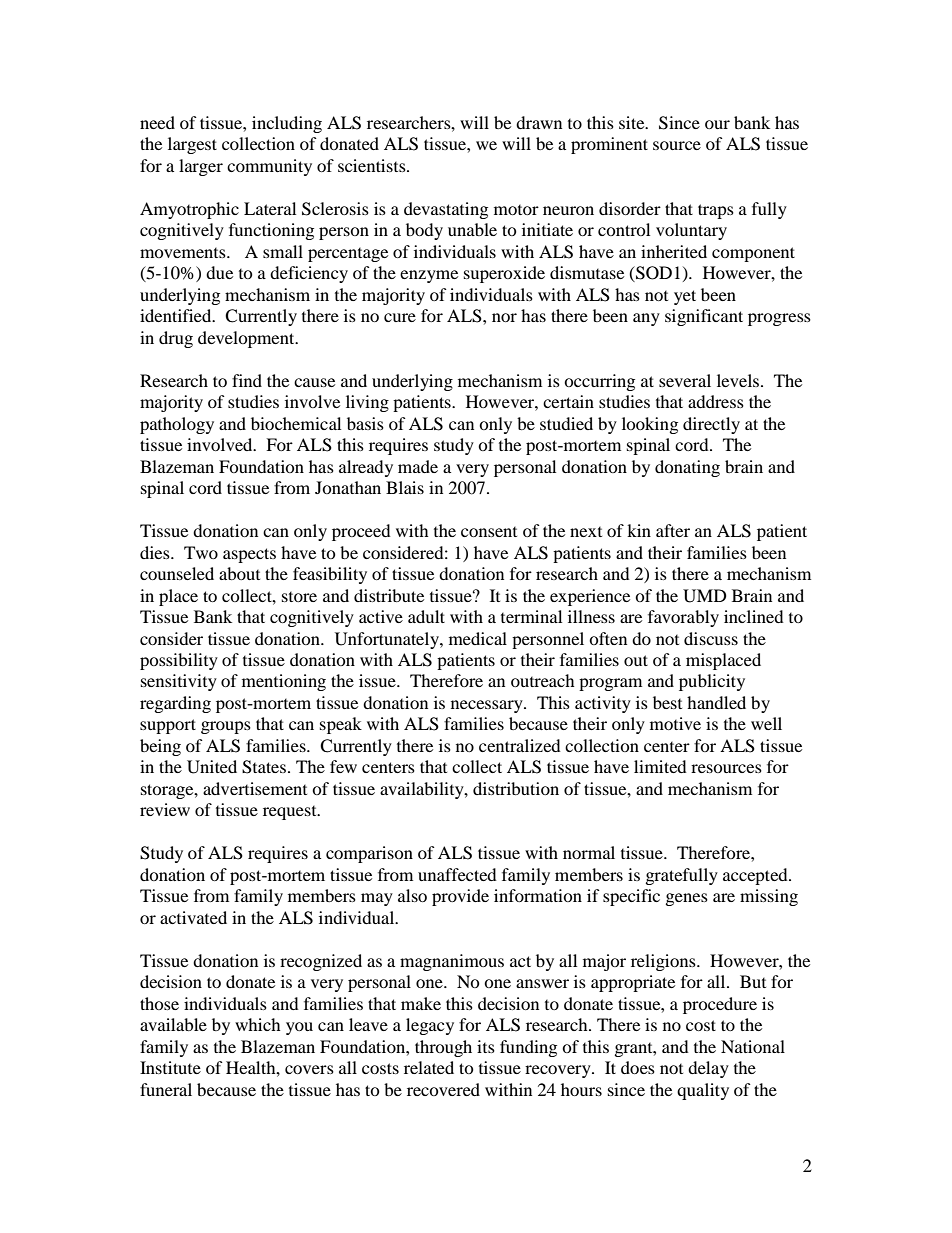 This document has width=952, height=1233. I want to click on unaffected, so click(457, 874).
